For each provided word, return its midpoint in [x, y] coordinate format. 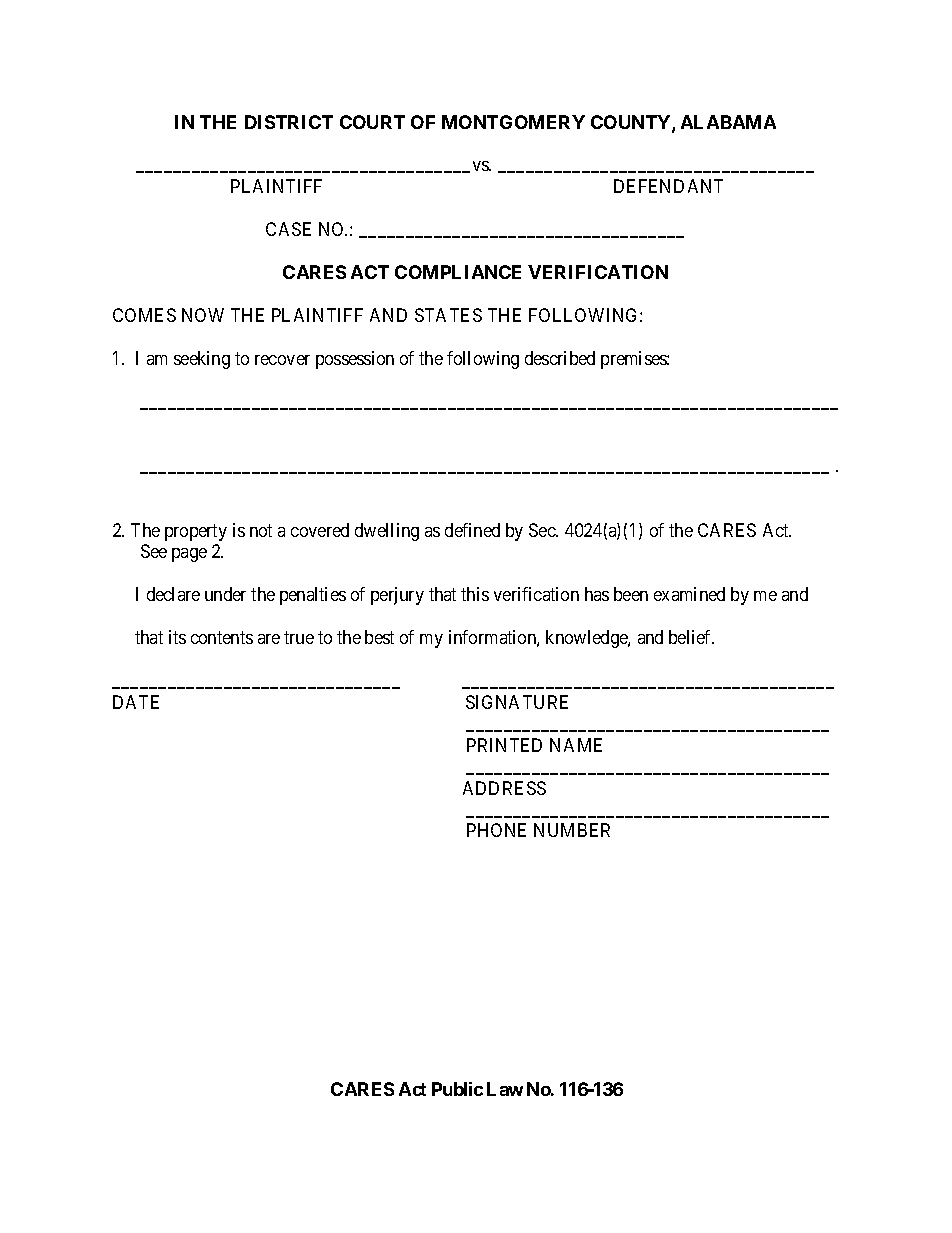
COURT [372, 122]
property [196, 532]
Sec [543, 530]
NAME [576, 745]
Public [457, 1089]
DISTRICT [289, 122]
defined [472, 530]
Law [505, 1089]
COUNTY [632, 123]
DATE [136, 702]
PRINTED [504, 745]
